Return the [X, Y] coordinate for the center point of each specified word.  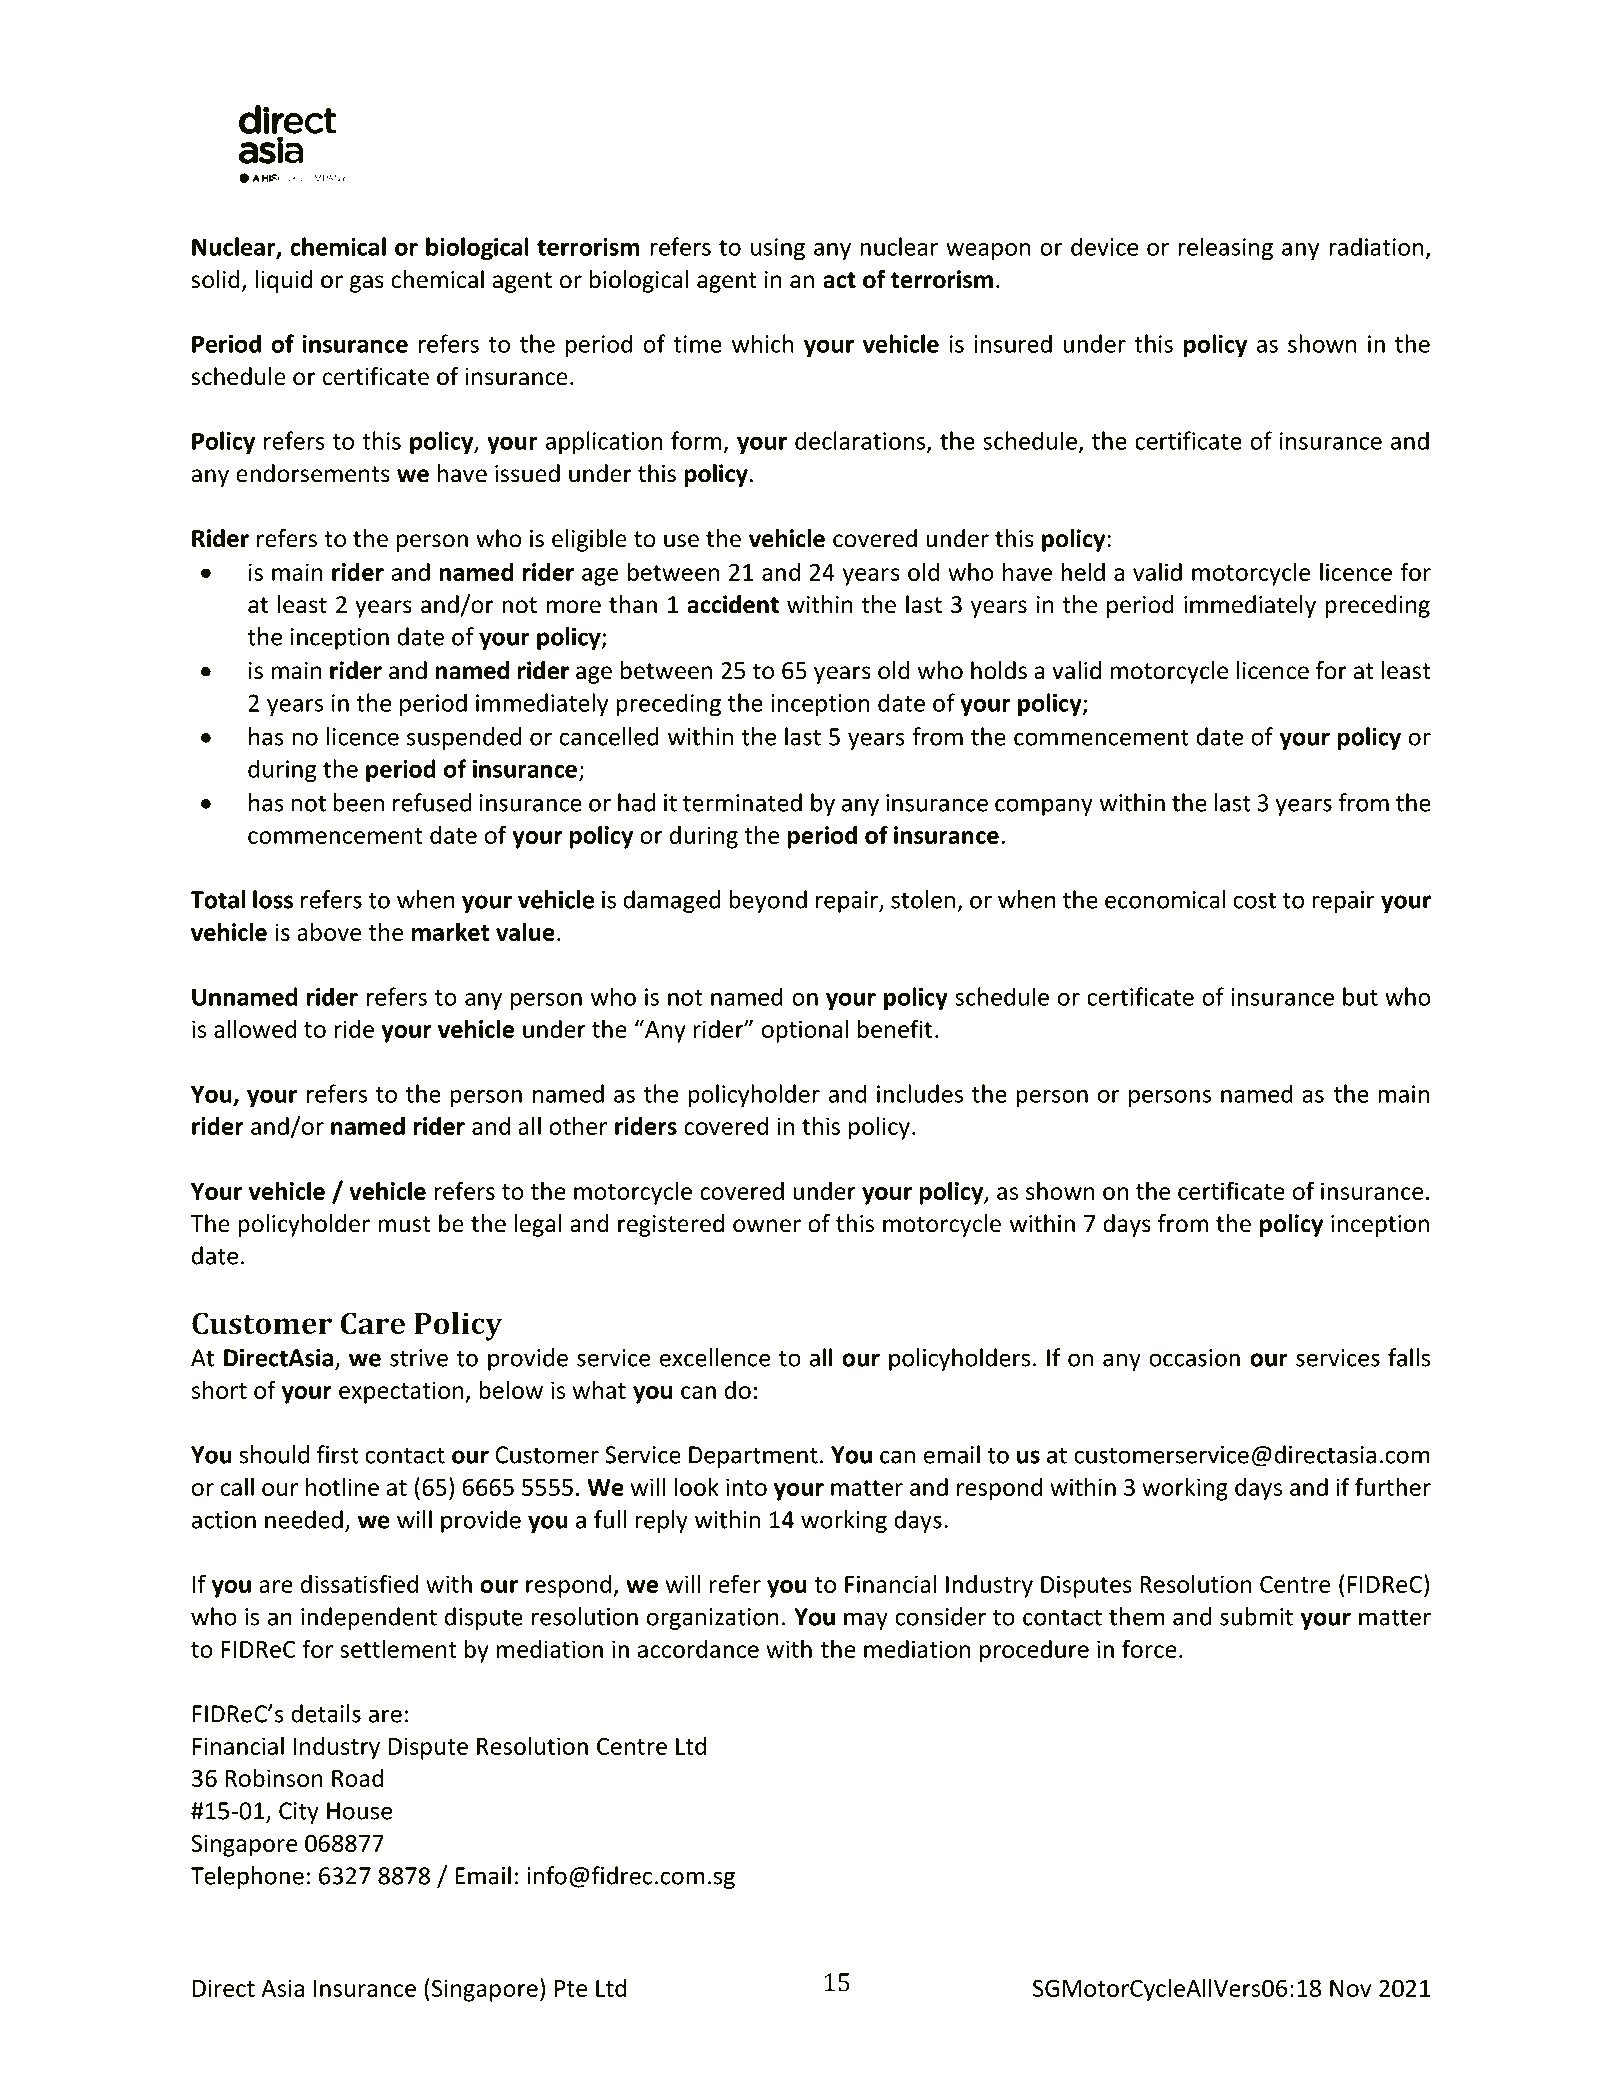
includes [920, 1093]
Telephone [247, 1877]
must [404, 1224]
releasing [1225, 249]
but [1360, 996]
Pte [571, 1988]
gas [367, 284]
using [778, 249]
